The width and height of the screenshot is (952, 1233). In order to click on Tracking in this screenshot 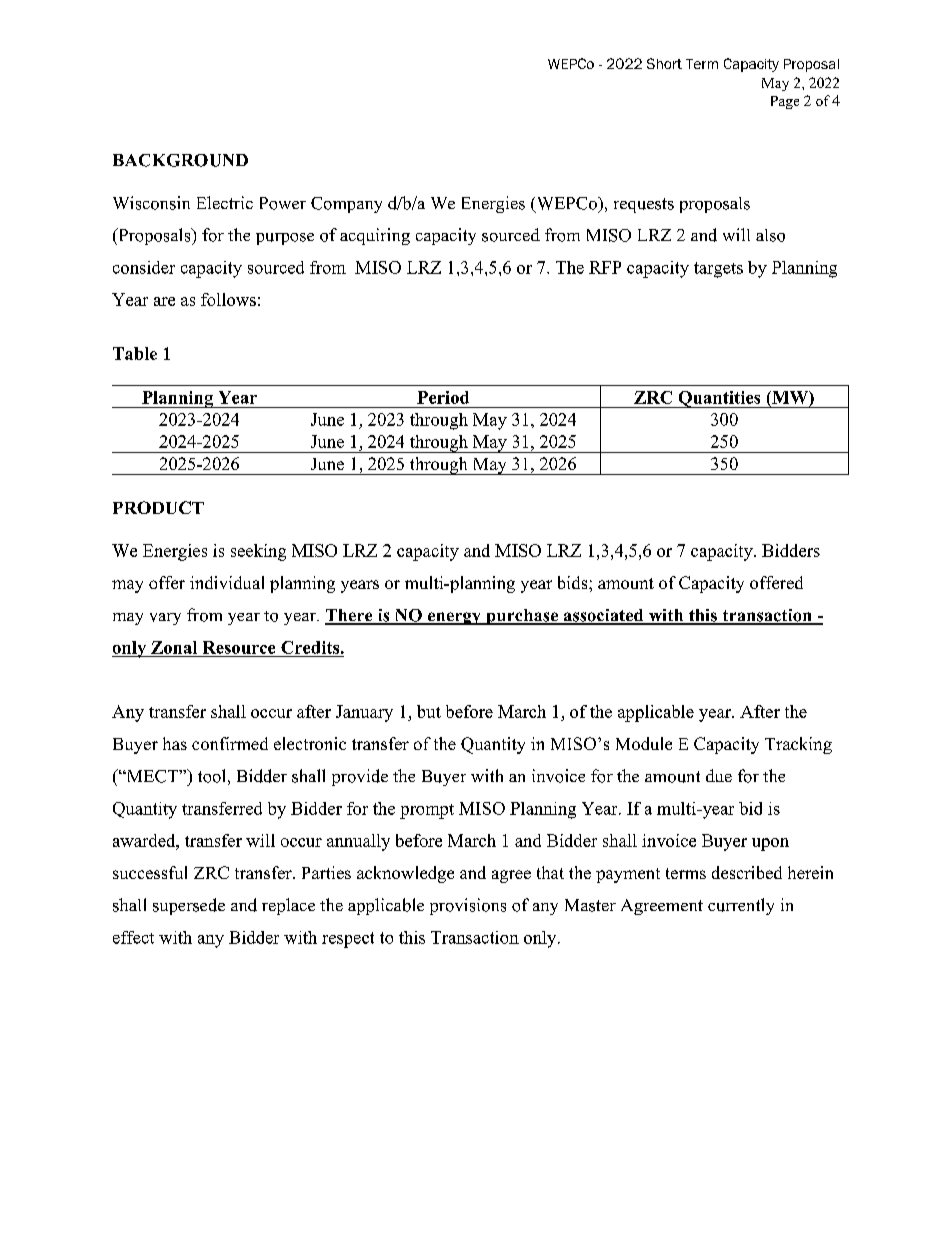, I will do `click(798, 745)`.
